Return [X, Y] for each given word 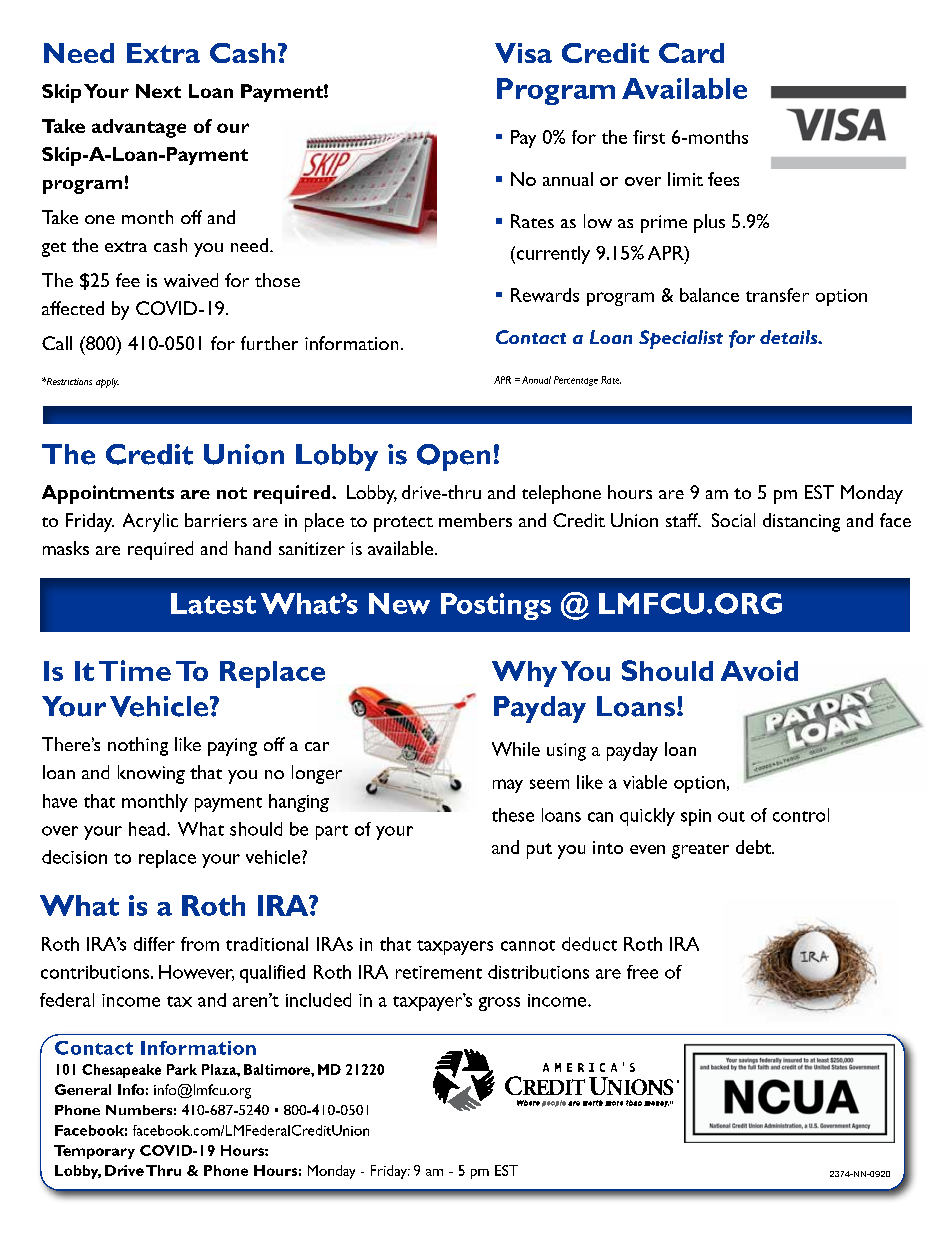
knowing [151, 774]
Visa [523, 53]
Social [733, 520]
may [508, 786]
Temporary [94, 1152]
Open [453, 457]
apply [107, 383]
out [731, 816]
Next [158, 91]
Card [691, 53]
